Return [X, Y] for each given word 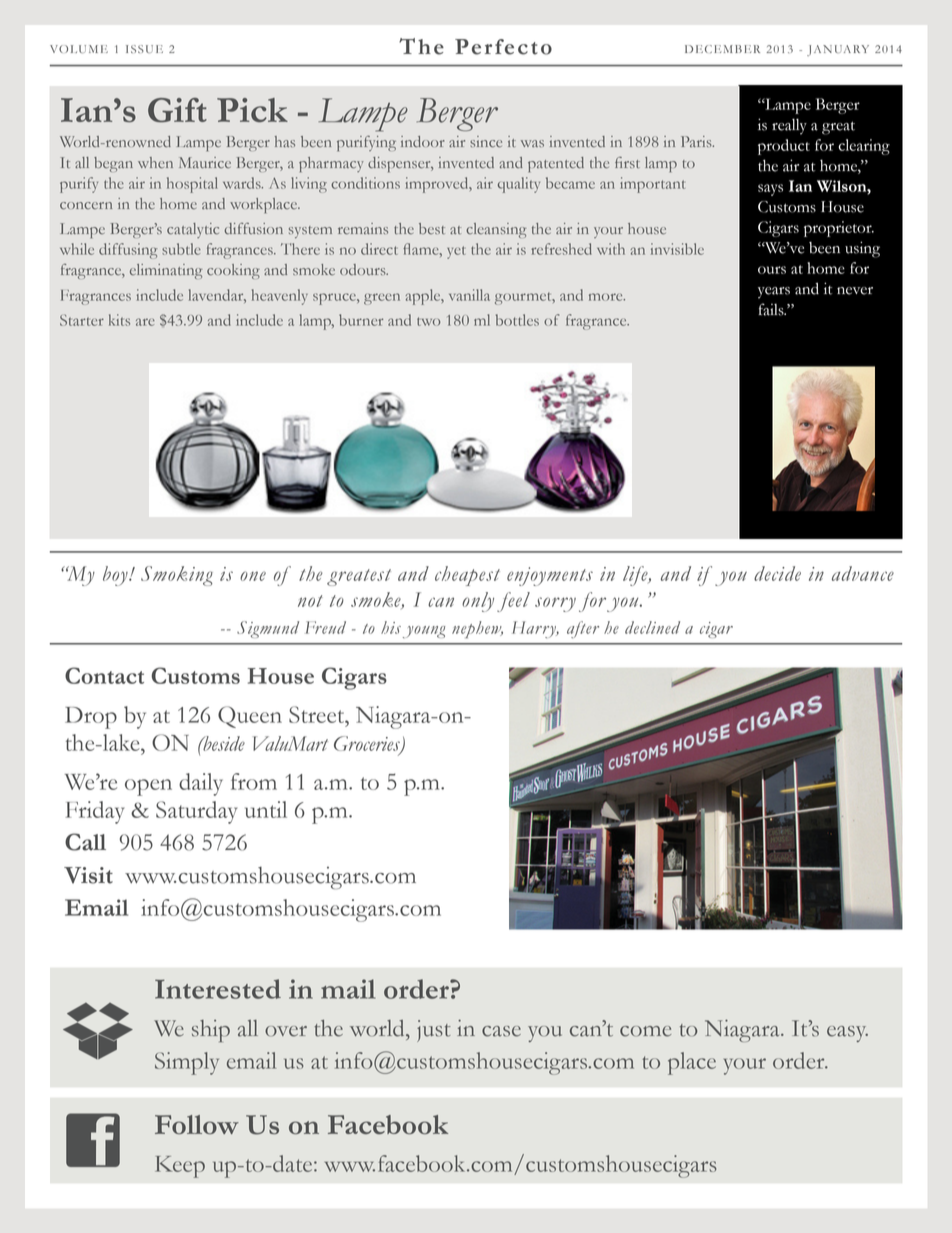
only [478, 602]
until [266, 809]
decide [777, 573]
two [428, 321]
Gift [177, 110]
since [486, 142]
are [145, 322]
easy [847, 1034]
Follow [197, 1125]
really [789, 127]
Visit [88, 875]
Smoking [177, 576]
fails [772, 309]
